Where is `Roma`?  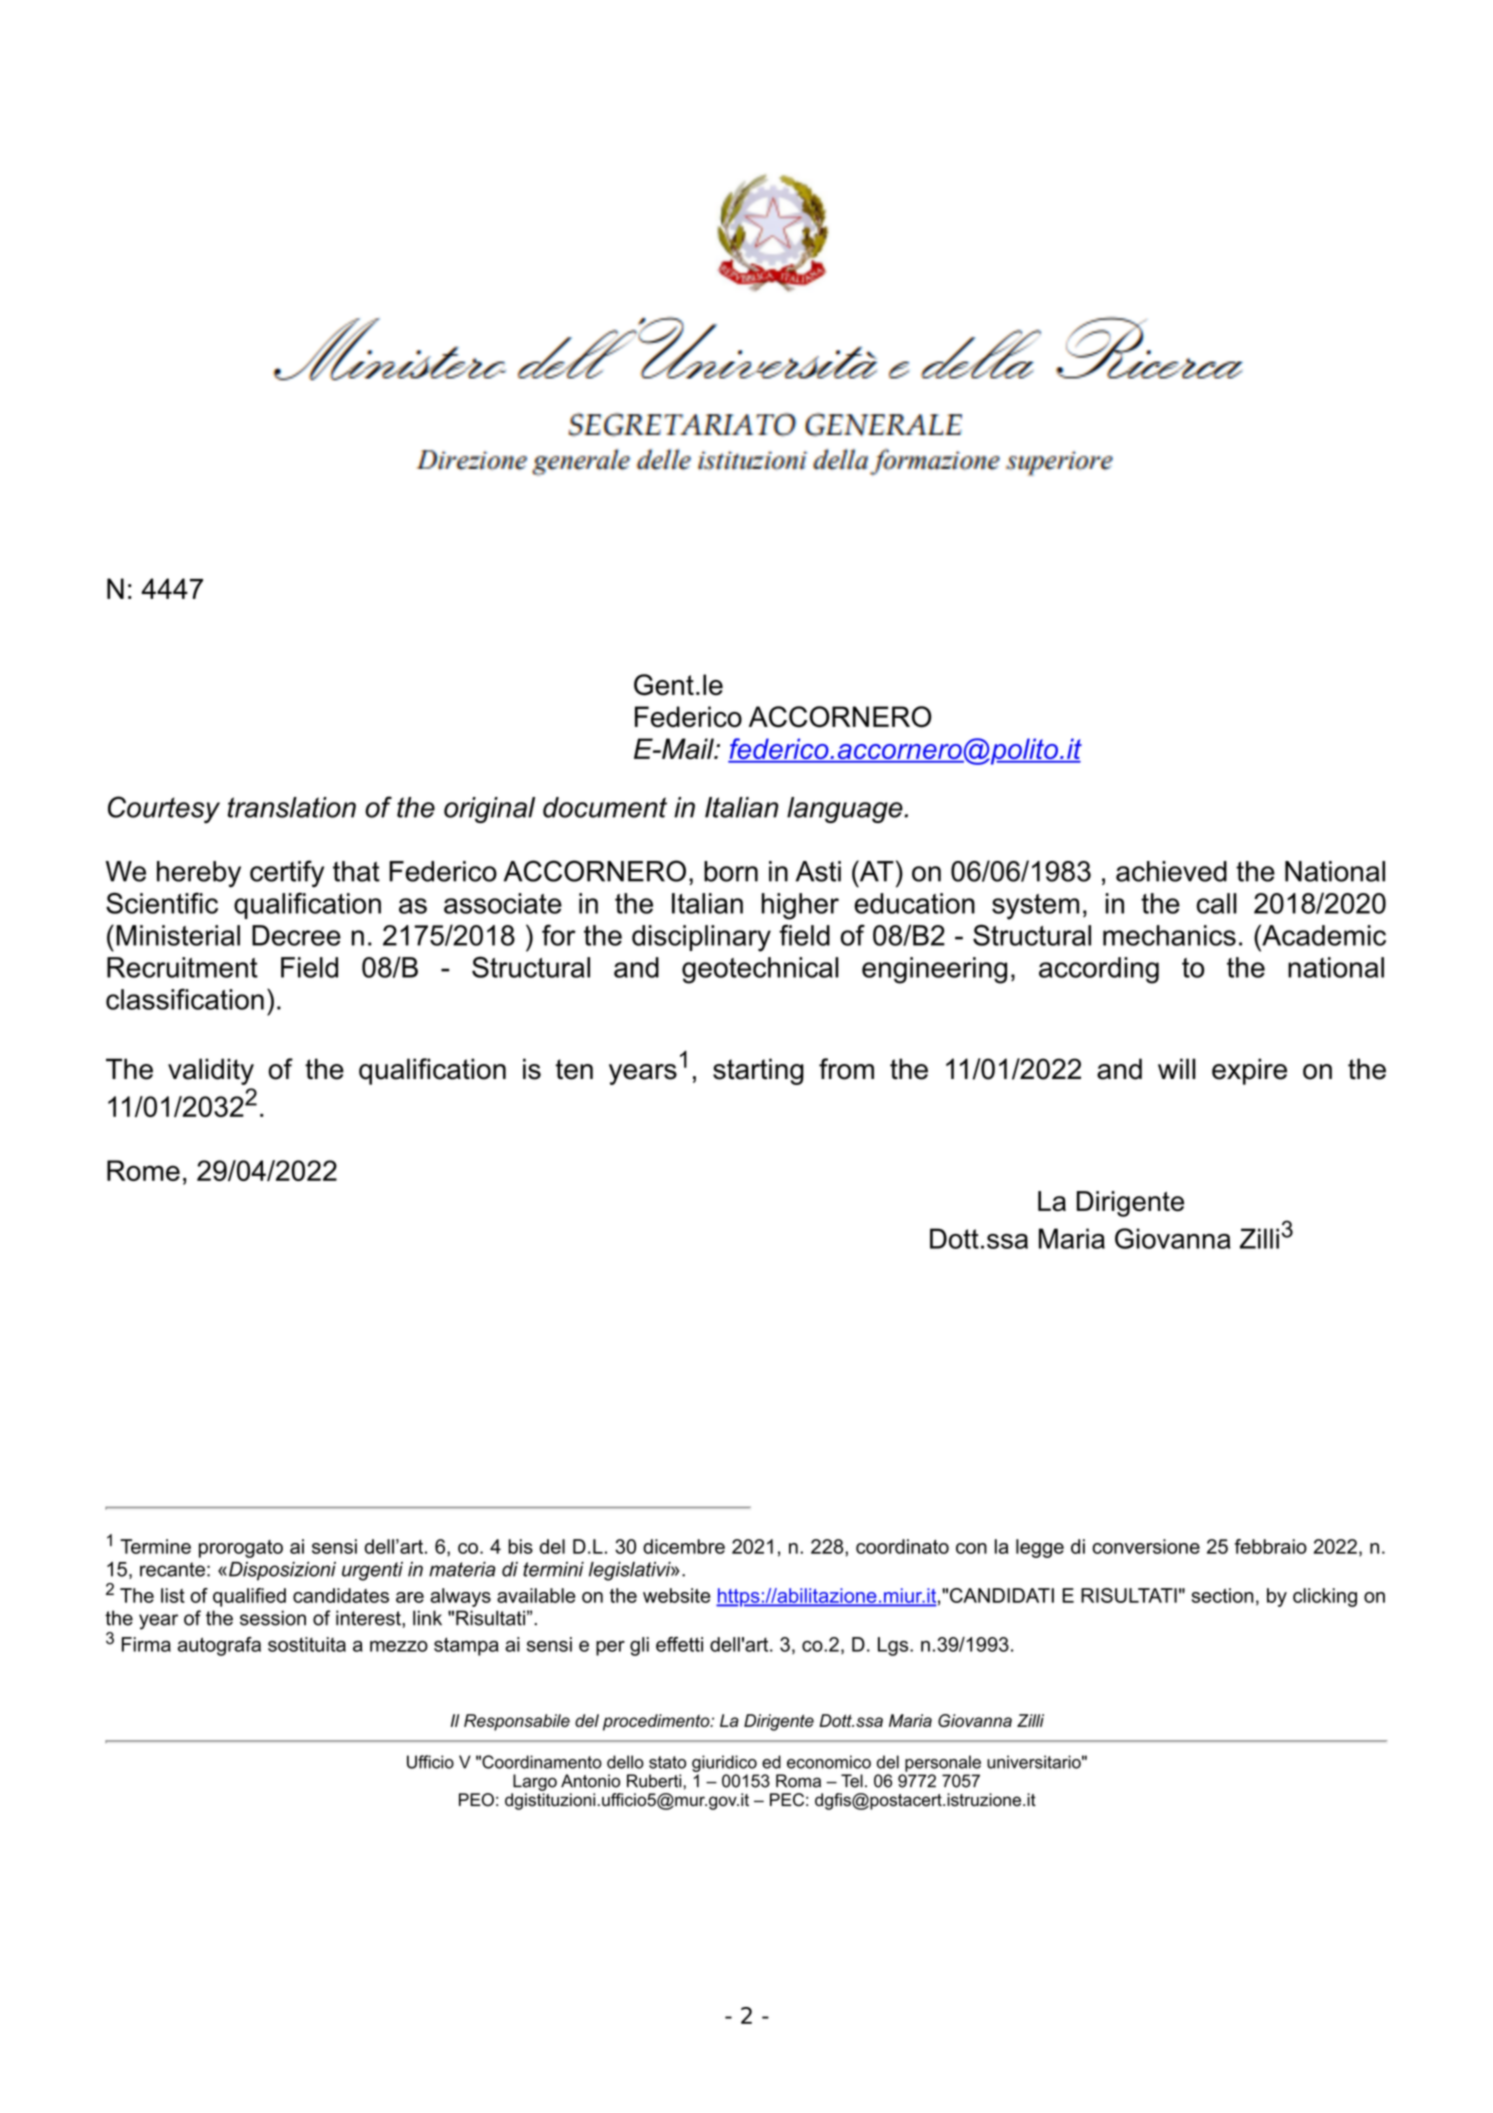
Roma is located at coordinates (798, 1781).
